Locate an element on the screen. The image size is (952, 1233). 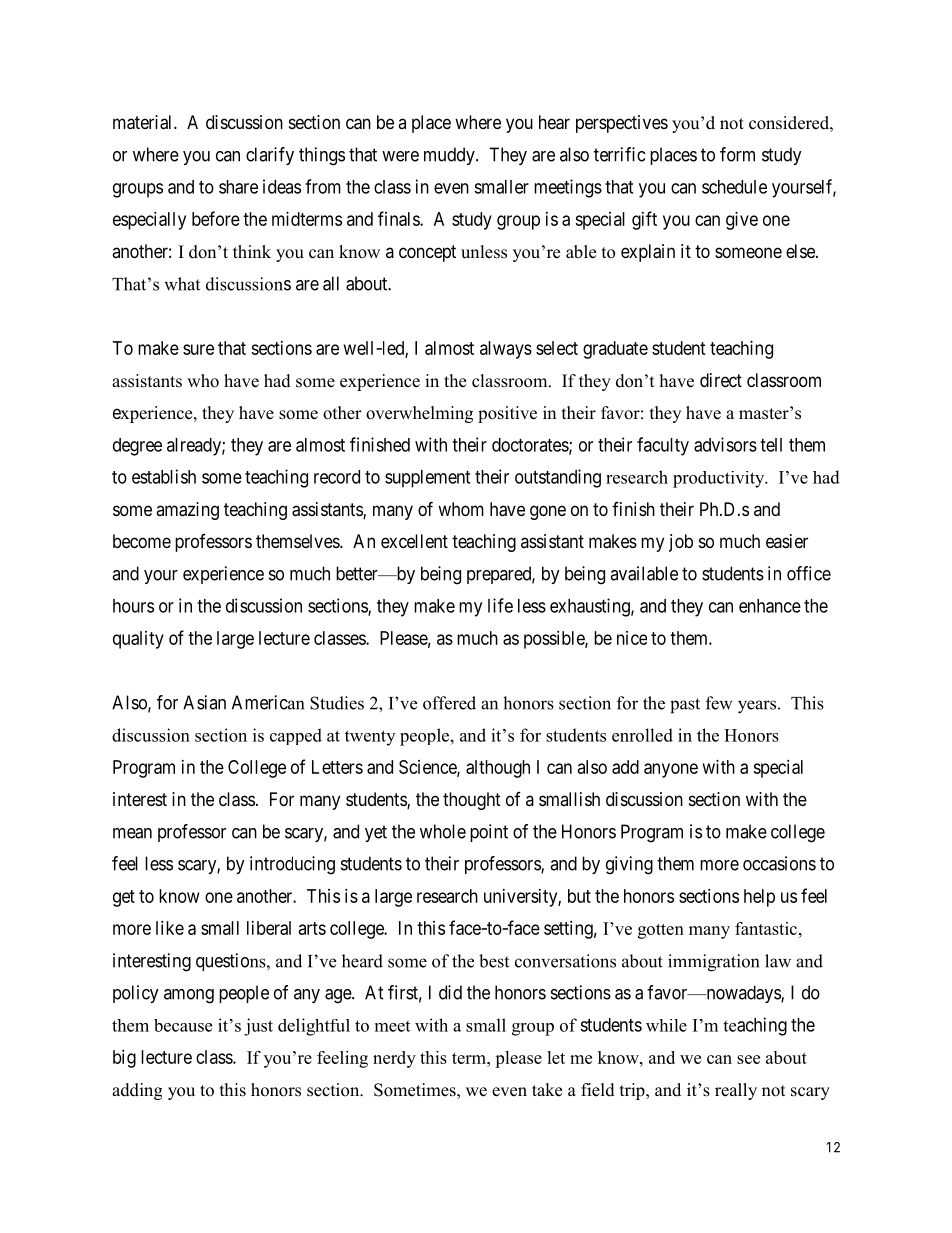
form is located at coordinates (737, 154).
